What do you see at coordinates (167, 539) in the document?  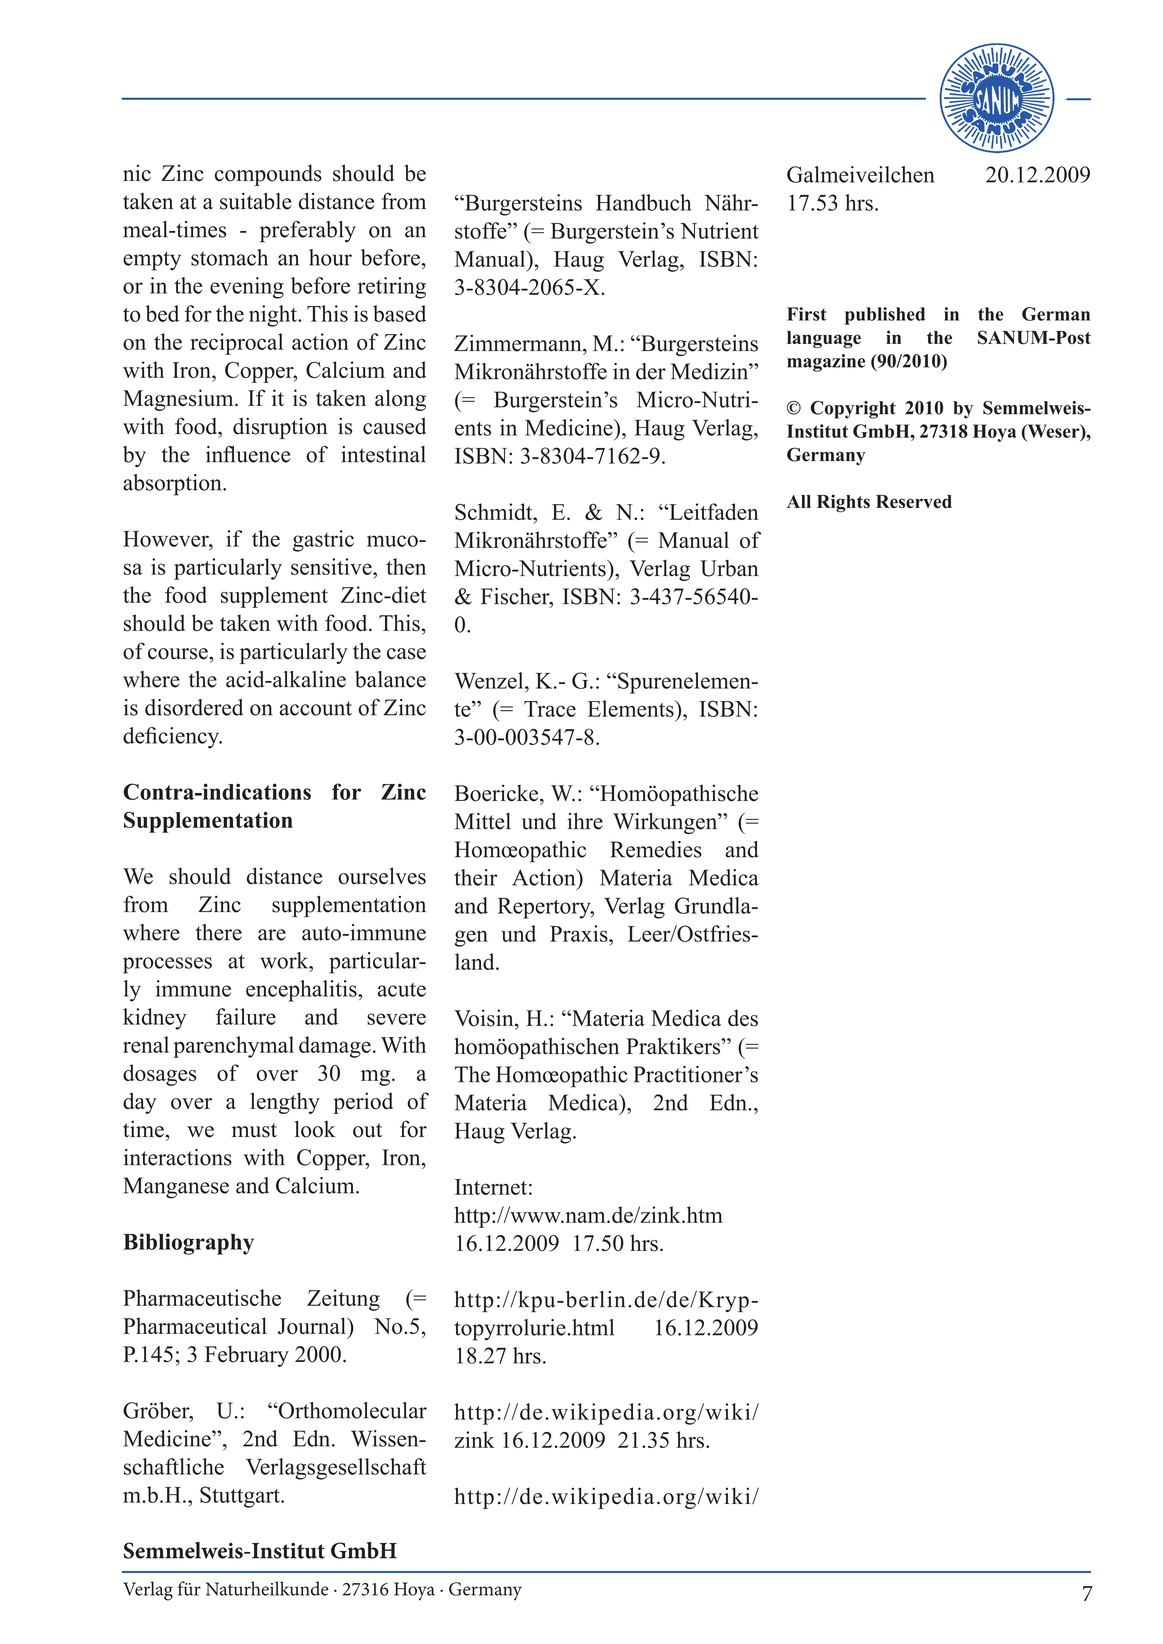 I see `However` at bounding box center [167, 539].
